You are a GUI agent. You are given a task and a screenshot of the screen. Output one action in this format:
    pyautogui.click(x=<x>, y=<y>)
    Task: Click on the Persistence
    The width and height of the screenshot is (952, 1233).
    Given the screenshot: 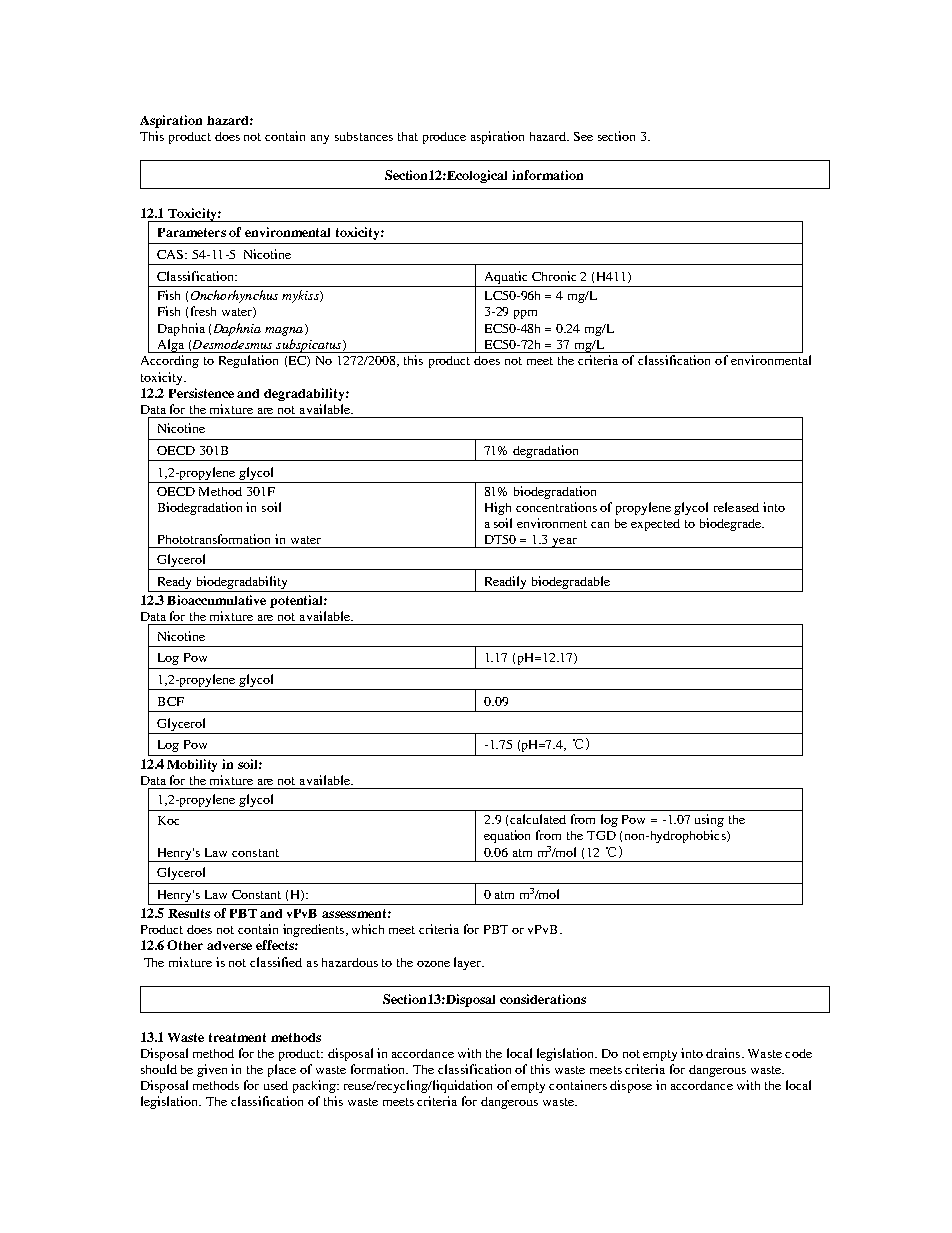 What is the action you would take?
    pyautogui.click(x=201, y=393)
